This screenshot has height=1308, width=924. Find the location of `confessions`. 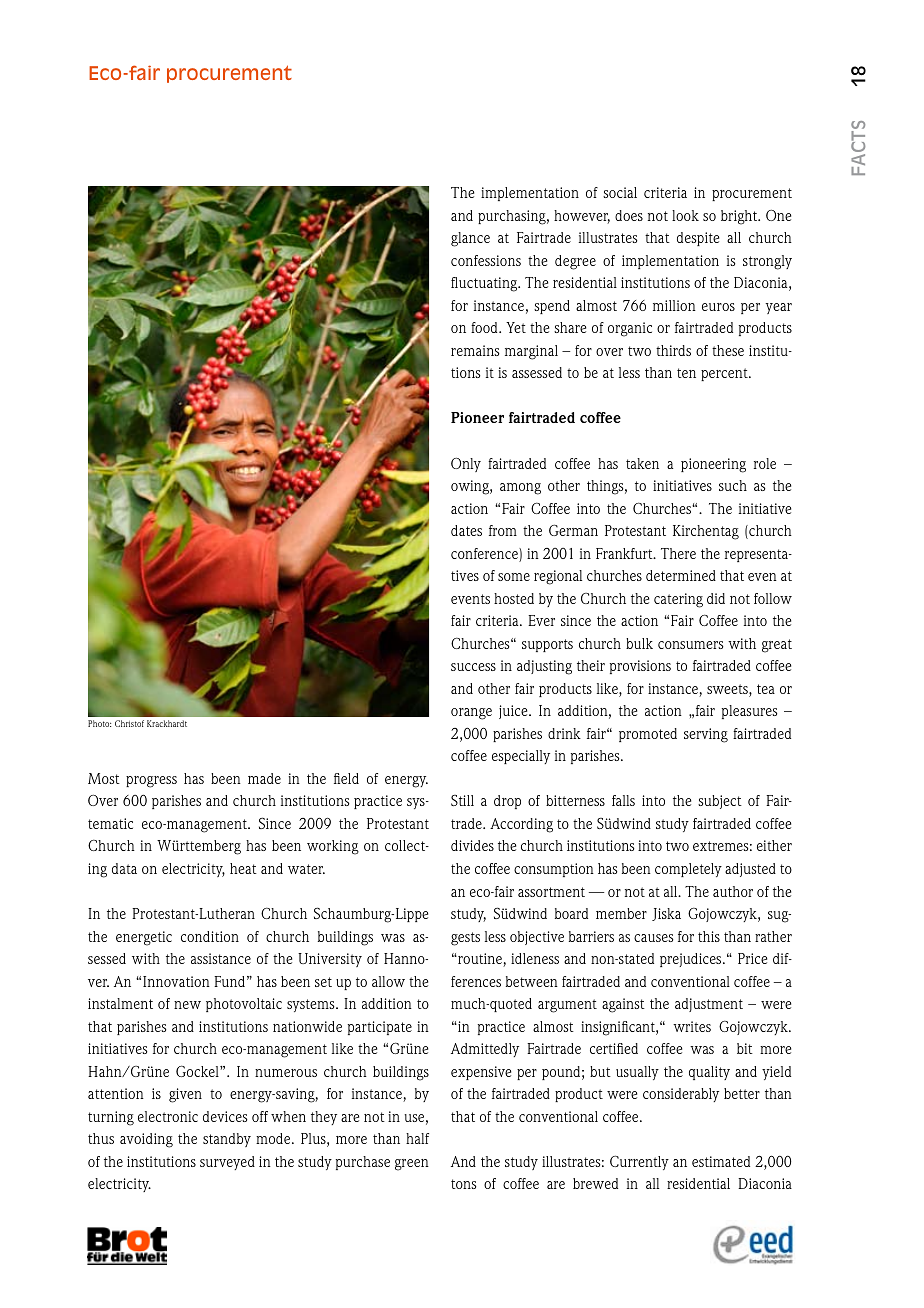

confessions is located at coordinates (486, 260).
